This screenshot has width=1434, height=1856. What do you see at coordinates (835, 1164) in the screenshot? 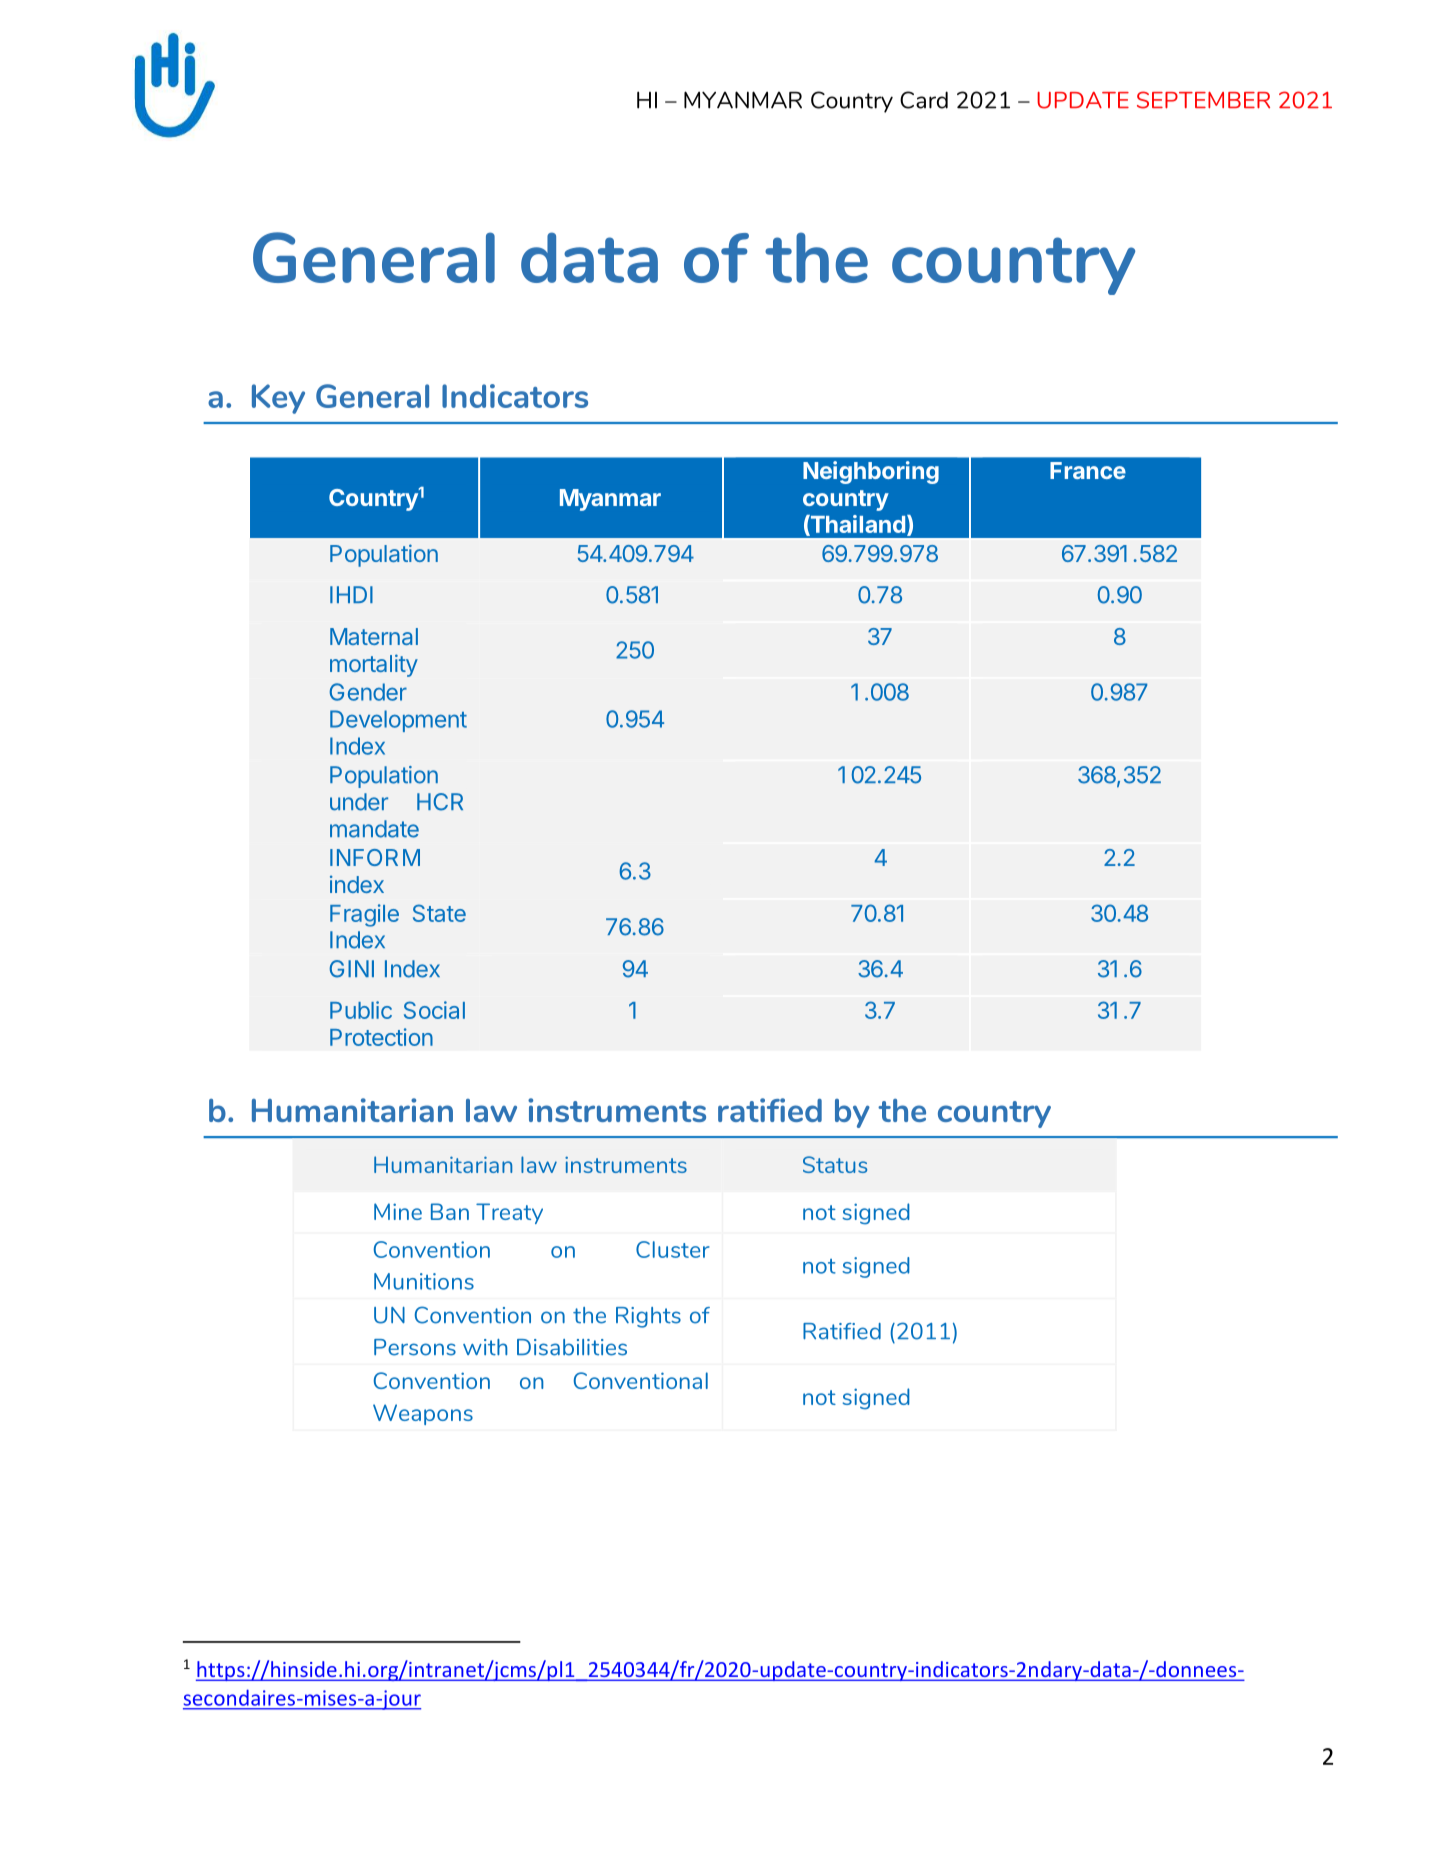
I see `Status` at bounding box center [835, 1164].
